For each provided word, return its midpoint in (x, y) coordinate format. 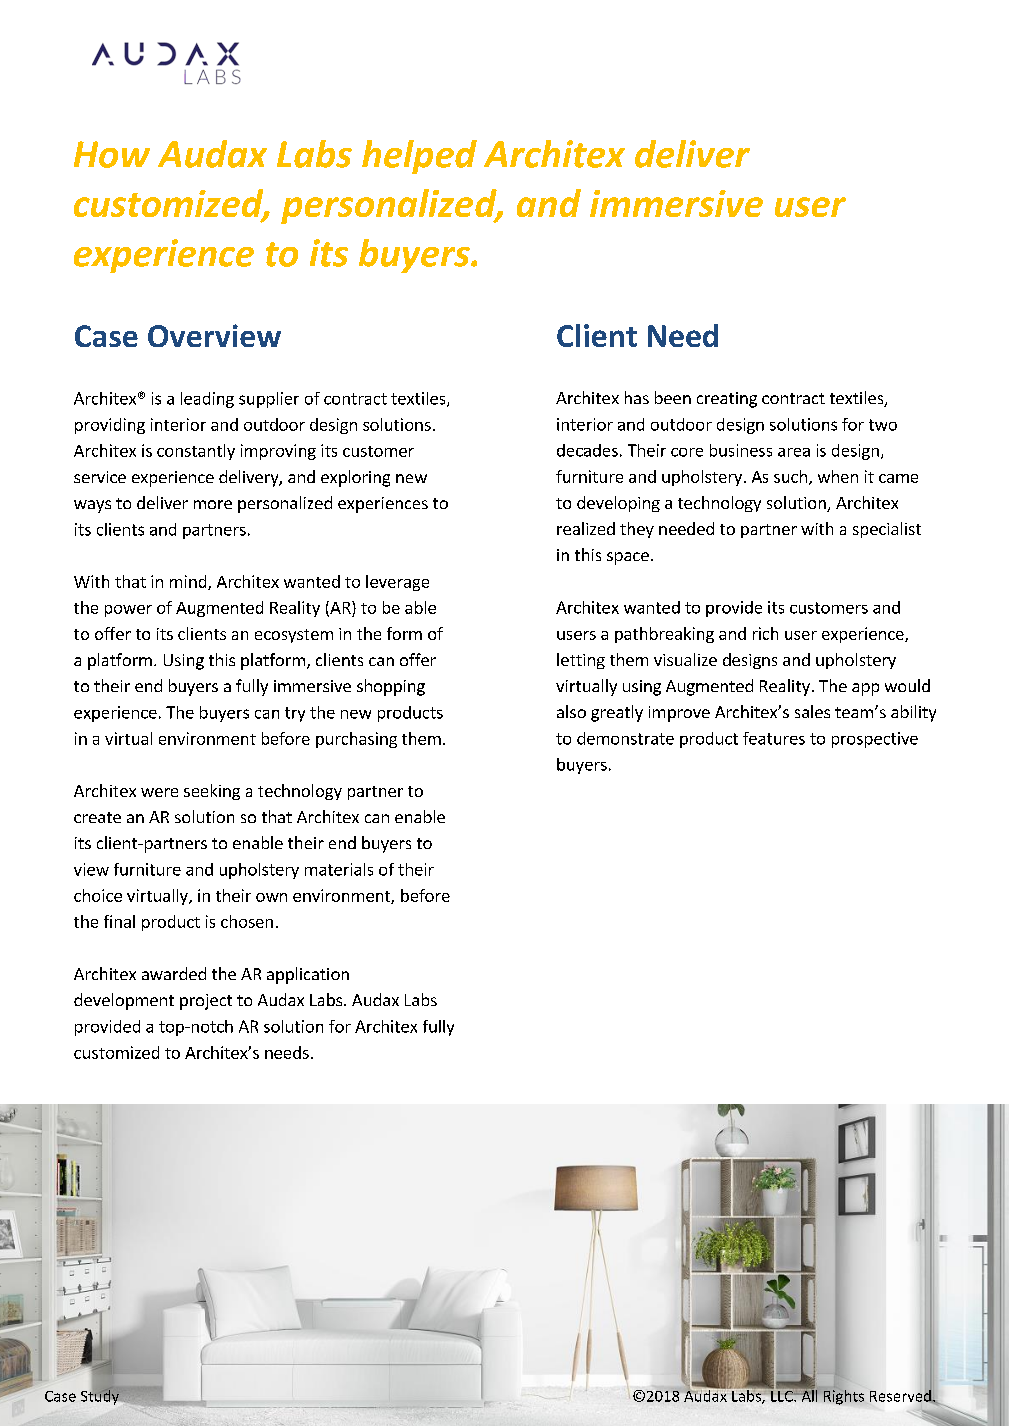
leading (207, 400)
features (774, 738)
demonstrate (625, 738)
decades (587, 450)
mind (189, 582)
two (883, 425)
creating (727, 400)
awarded (174, 973)
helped (419, 157)
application (308, 975)
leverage (397, 583)
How (112, 154)
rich (765, 633)
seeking (212, 792)
